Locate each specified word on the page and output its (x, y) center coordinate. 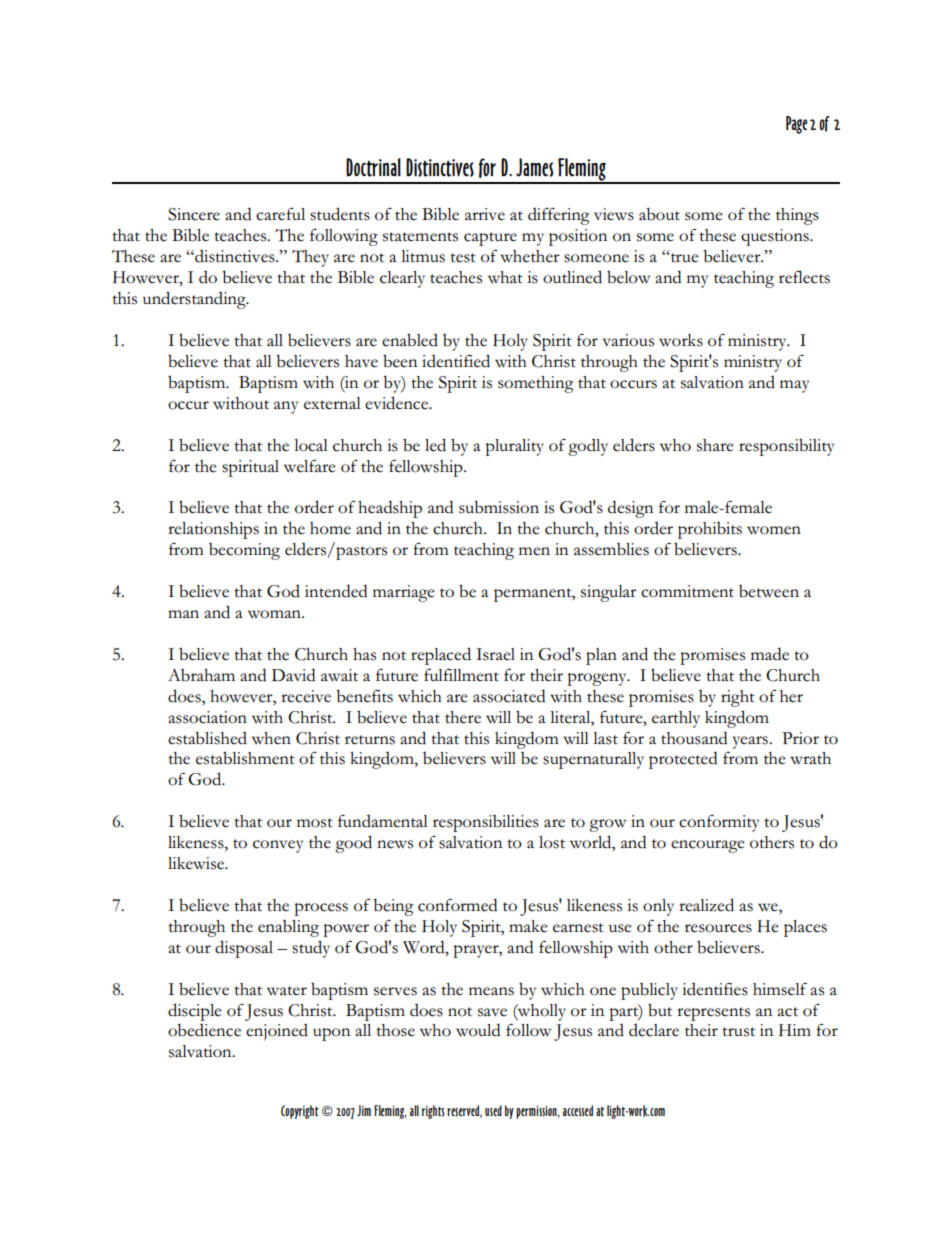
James (534, 167)
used (493, 1111)
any (286, 407)
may (794, 386)
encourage (708, 846)
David (294, 675)
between (769, 591)
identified (456, 361)
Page (796, 125)
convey (278, 846)
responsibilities (486, 823)
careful (280, 214)
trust (738, 1032)
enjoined (277, 1032)
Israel (495, 654)
